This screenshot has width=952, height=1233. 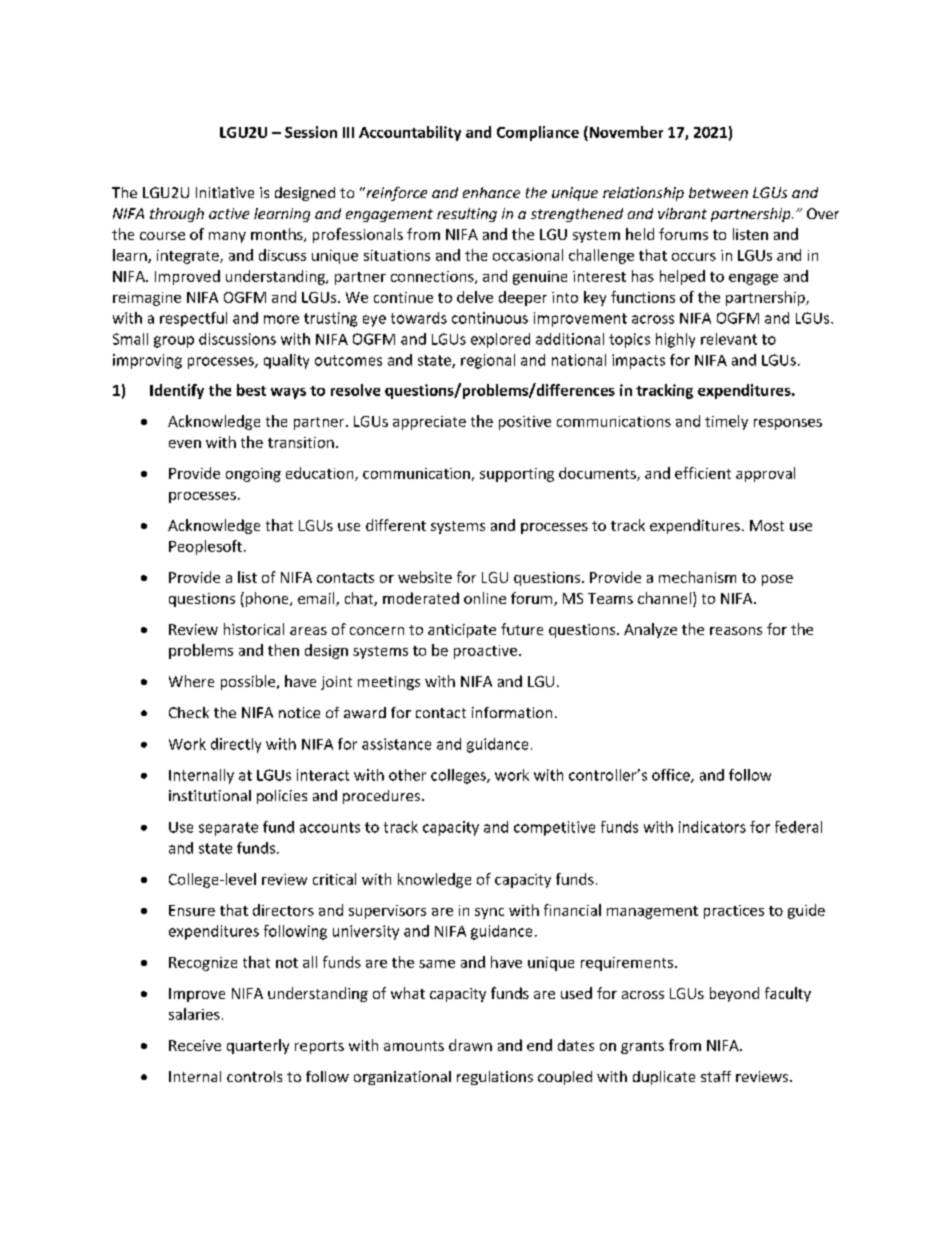 What do you see at coordinates (195, 1045) in the screenshot?
I see `Receive` at bounding box center [195, 1045].
